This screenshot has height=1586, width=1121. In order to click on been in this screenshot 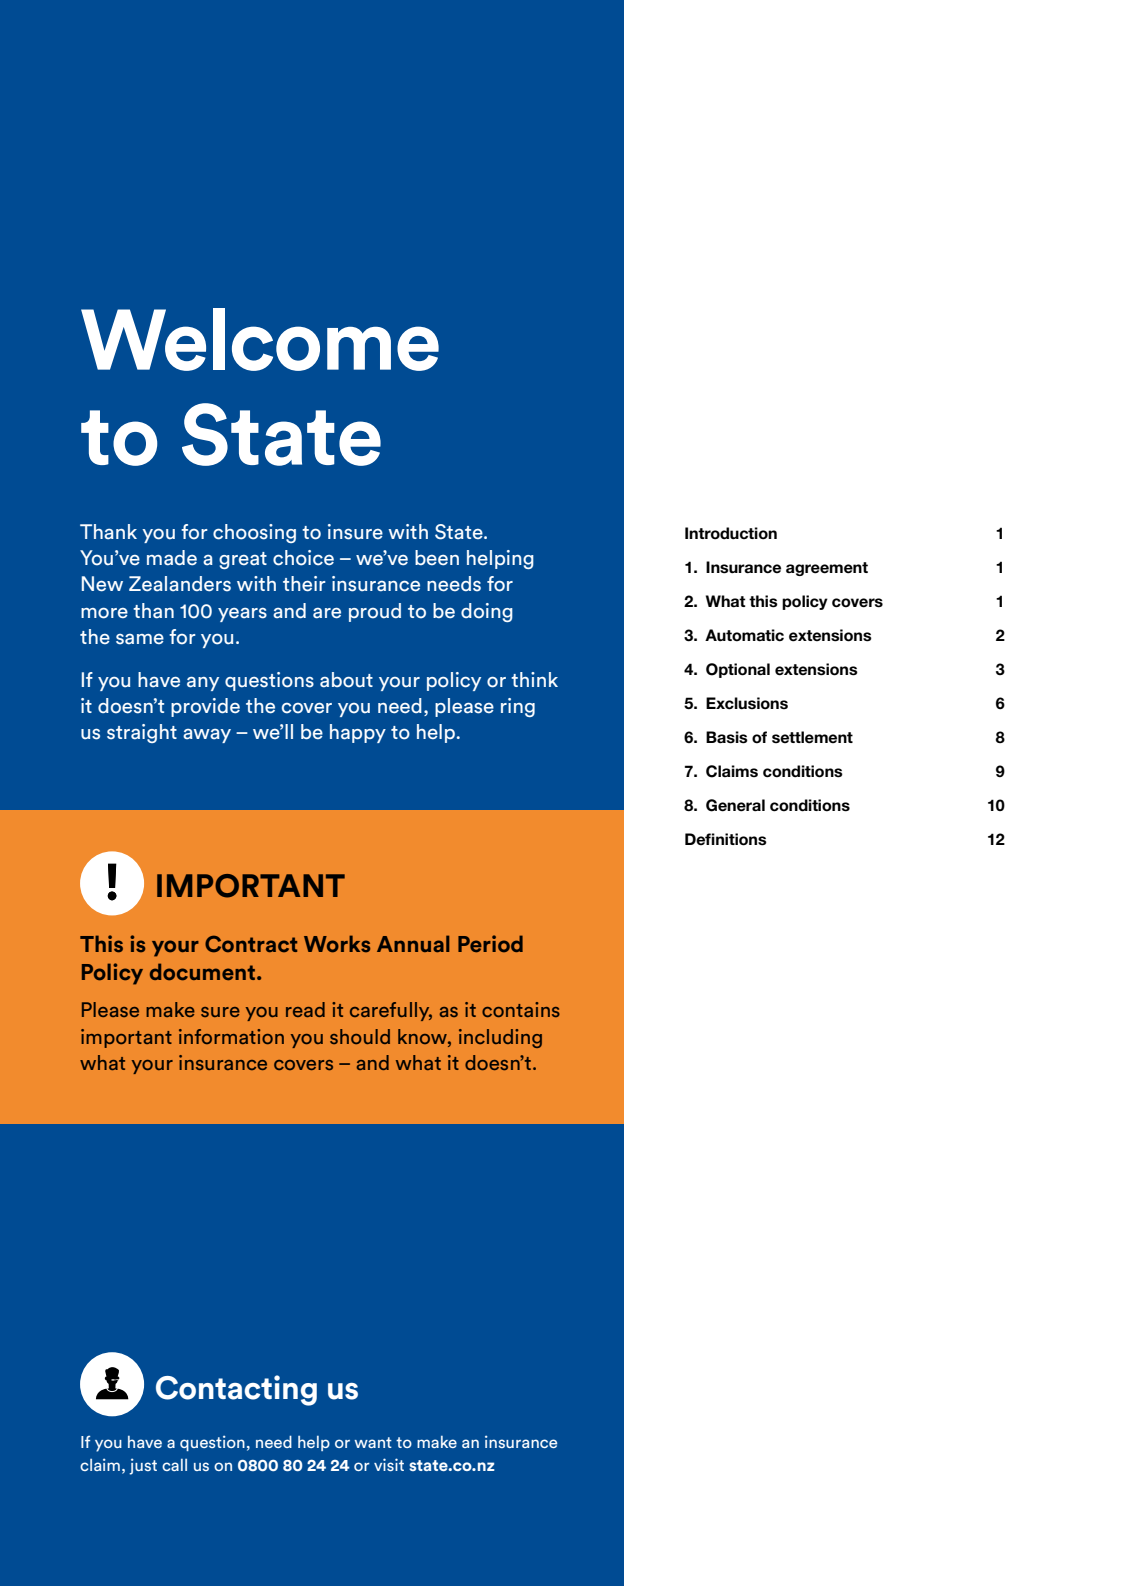, I will do `click(437, 558)`.
